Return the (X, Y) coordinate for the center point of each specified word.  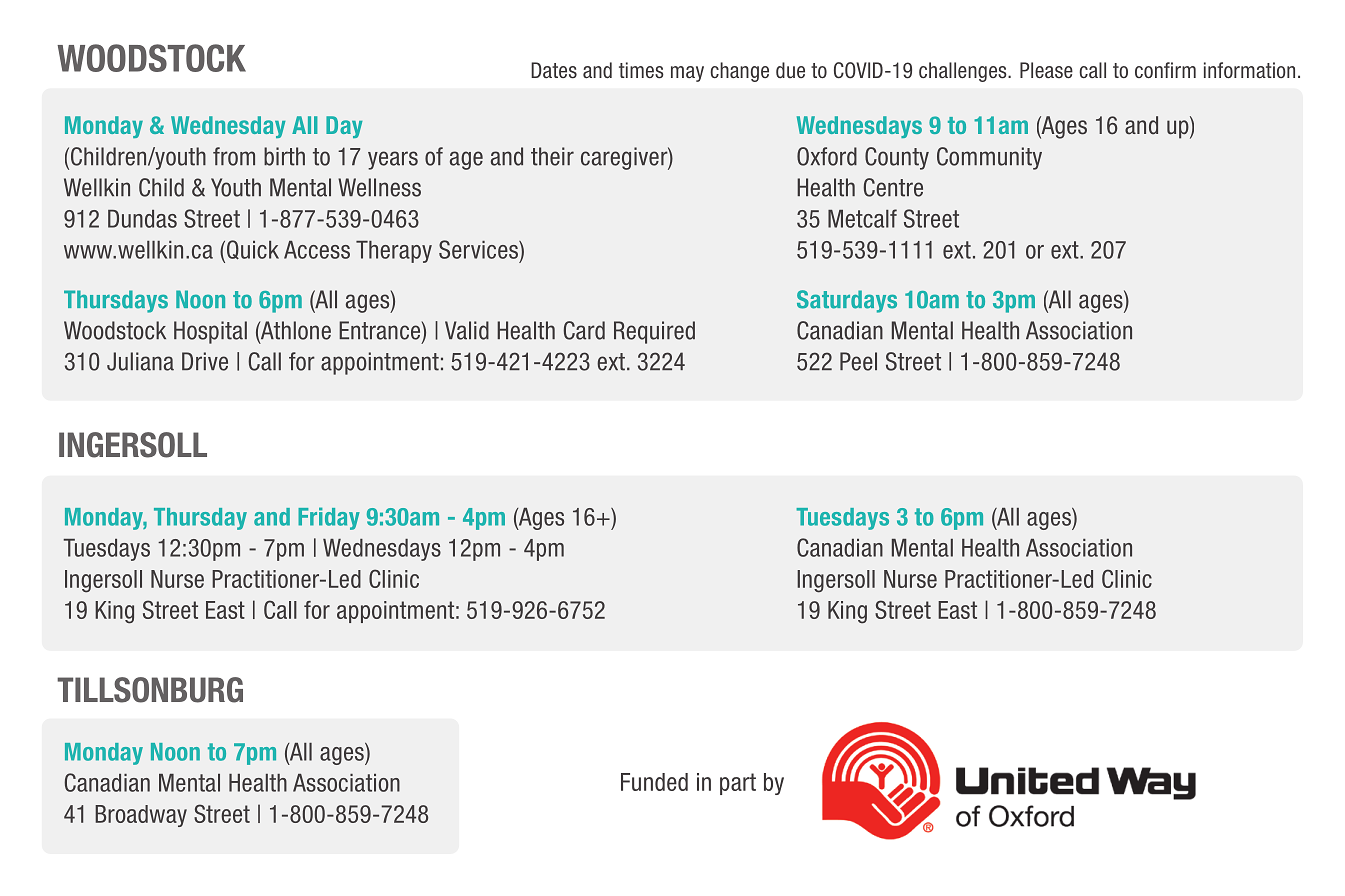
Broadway (141, 816)
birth (284, 156)
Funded (654, 782)
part (738, 784)
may (687, 74)
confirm (1165, 70)
